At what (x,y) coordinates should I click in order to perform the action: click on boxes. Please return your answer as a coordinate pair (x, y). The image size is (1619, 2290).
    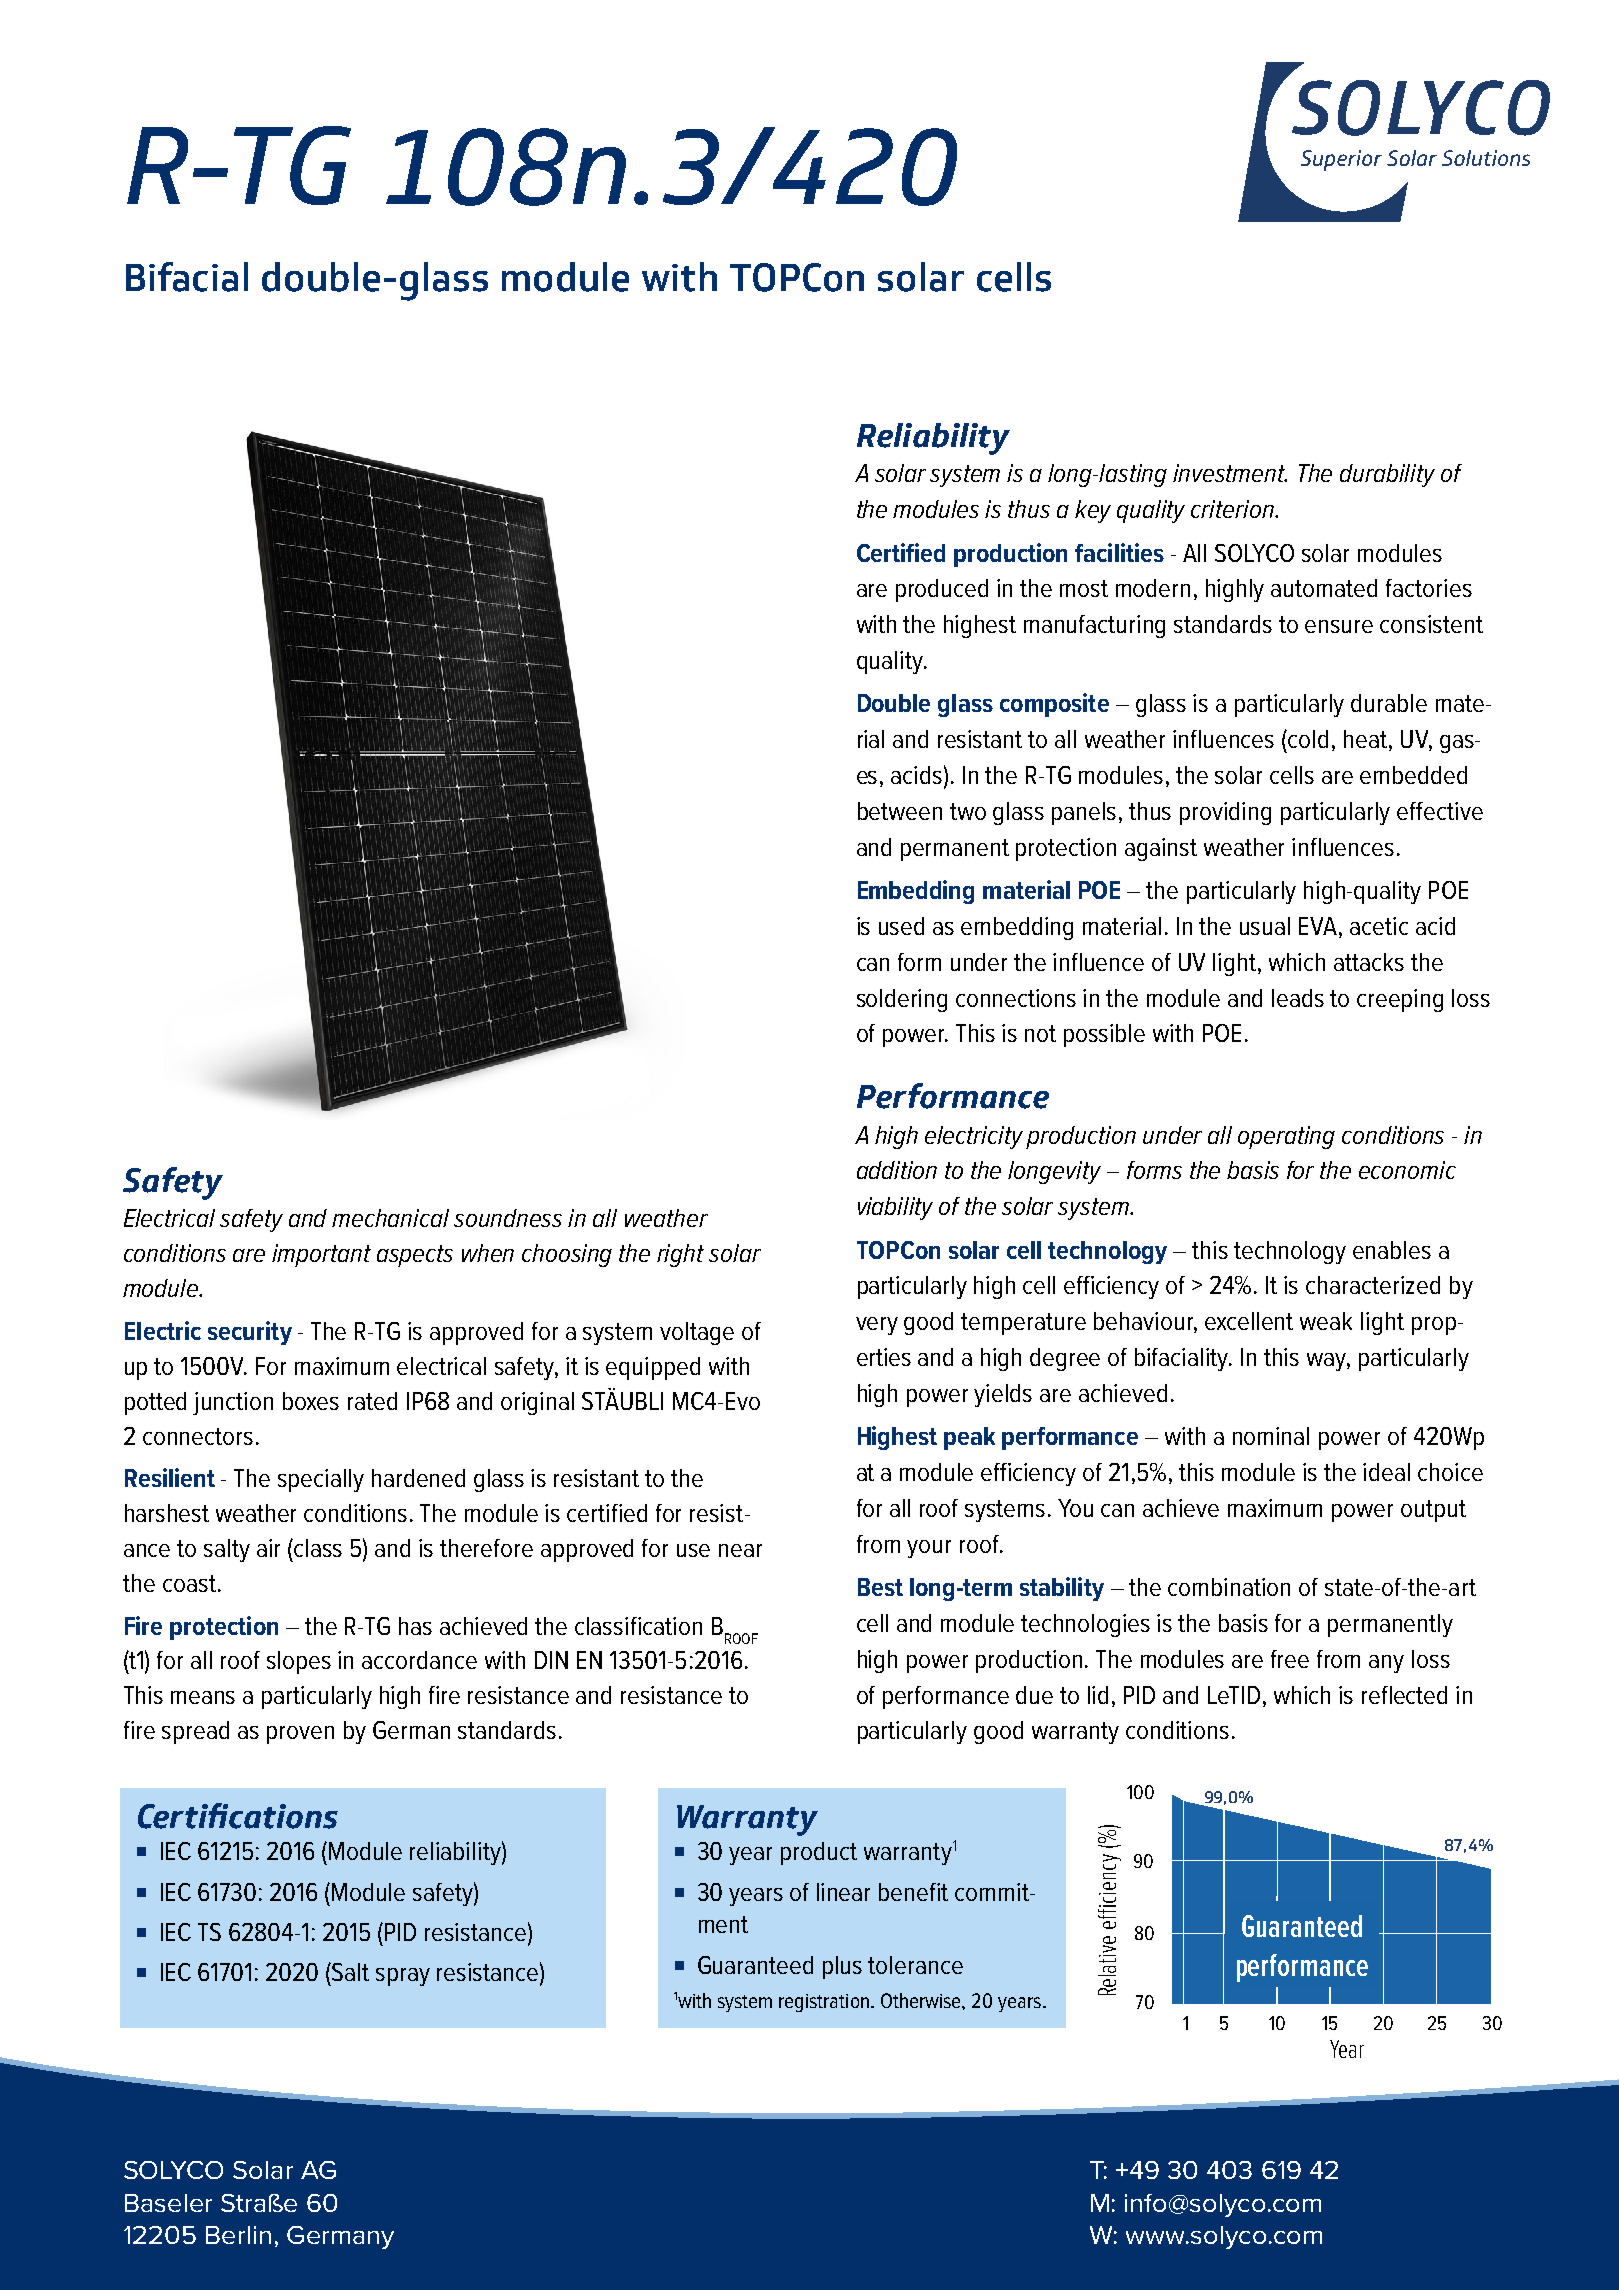
    Looking at the image, I should click on (311, 1401).
